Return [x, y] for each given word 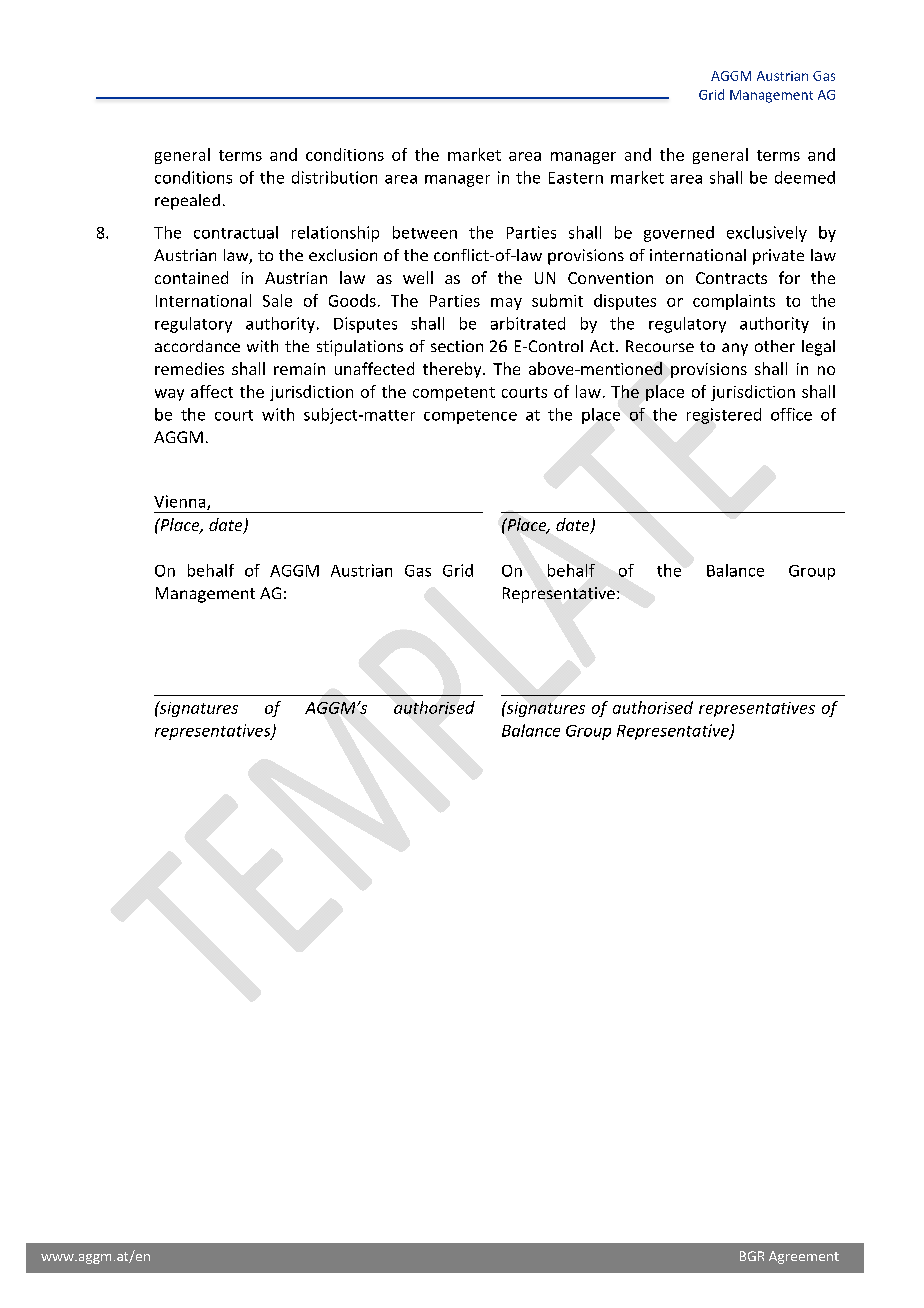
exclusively [767, 234]
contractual [236, 232]
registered [724, 416]
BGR [752, 1256]
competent [454, 394]
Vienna [181, 502]
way [169, 395]
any [735, 349]
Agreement [804, 1257]
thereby [453, 370]
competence [470, 417]
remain [299, 369]
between [425, 232]
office [791, 414]
